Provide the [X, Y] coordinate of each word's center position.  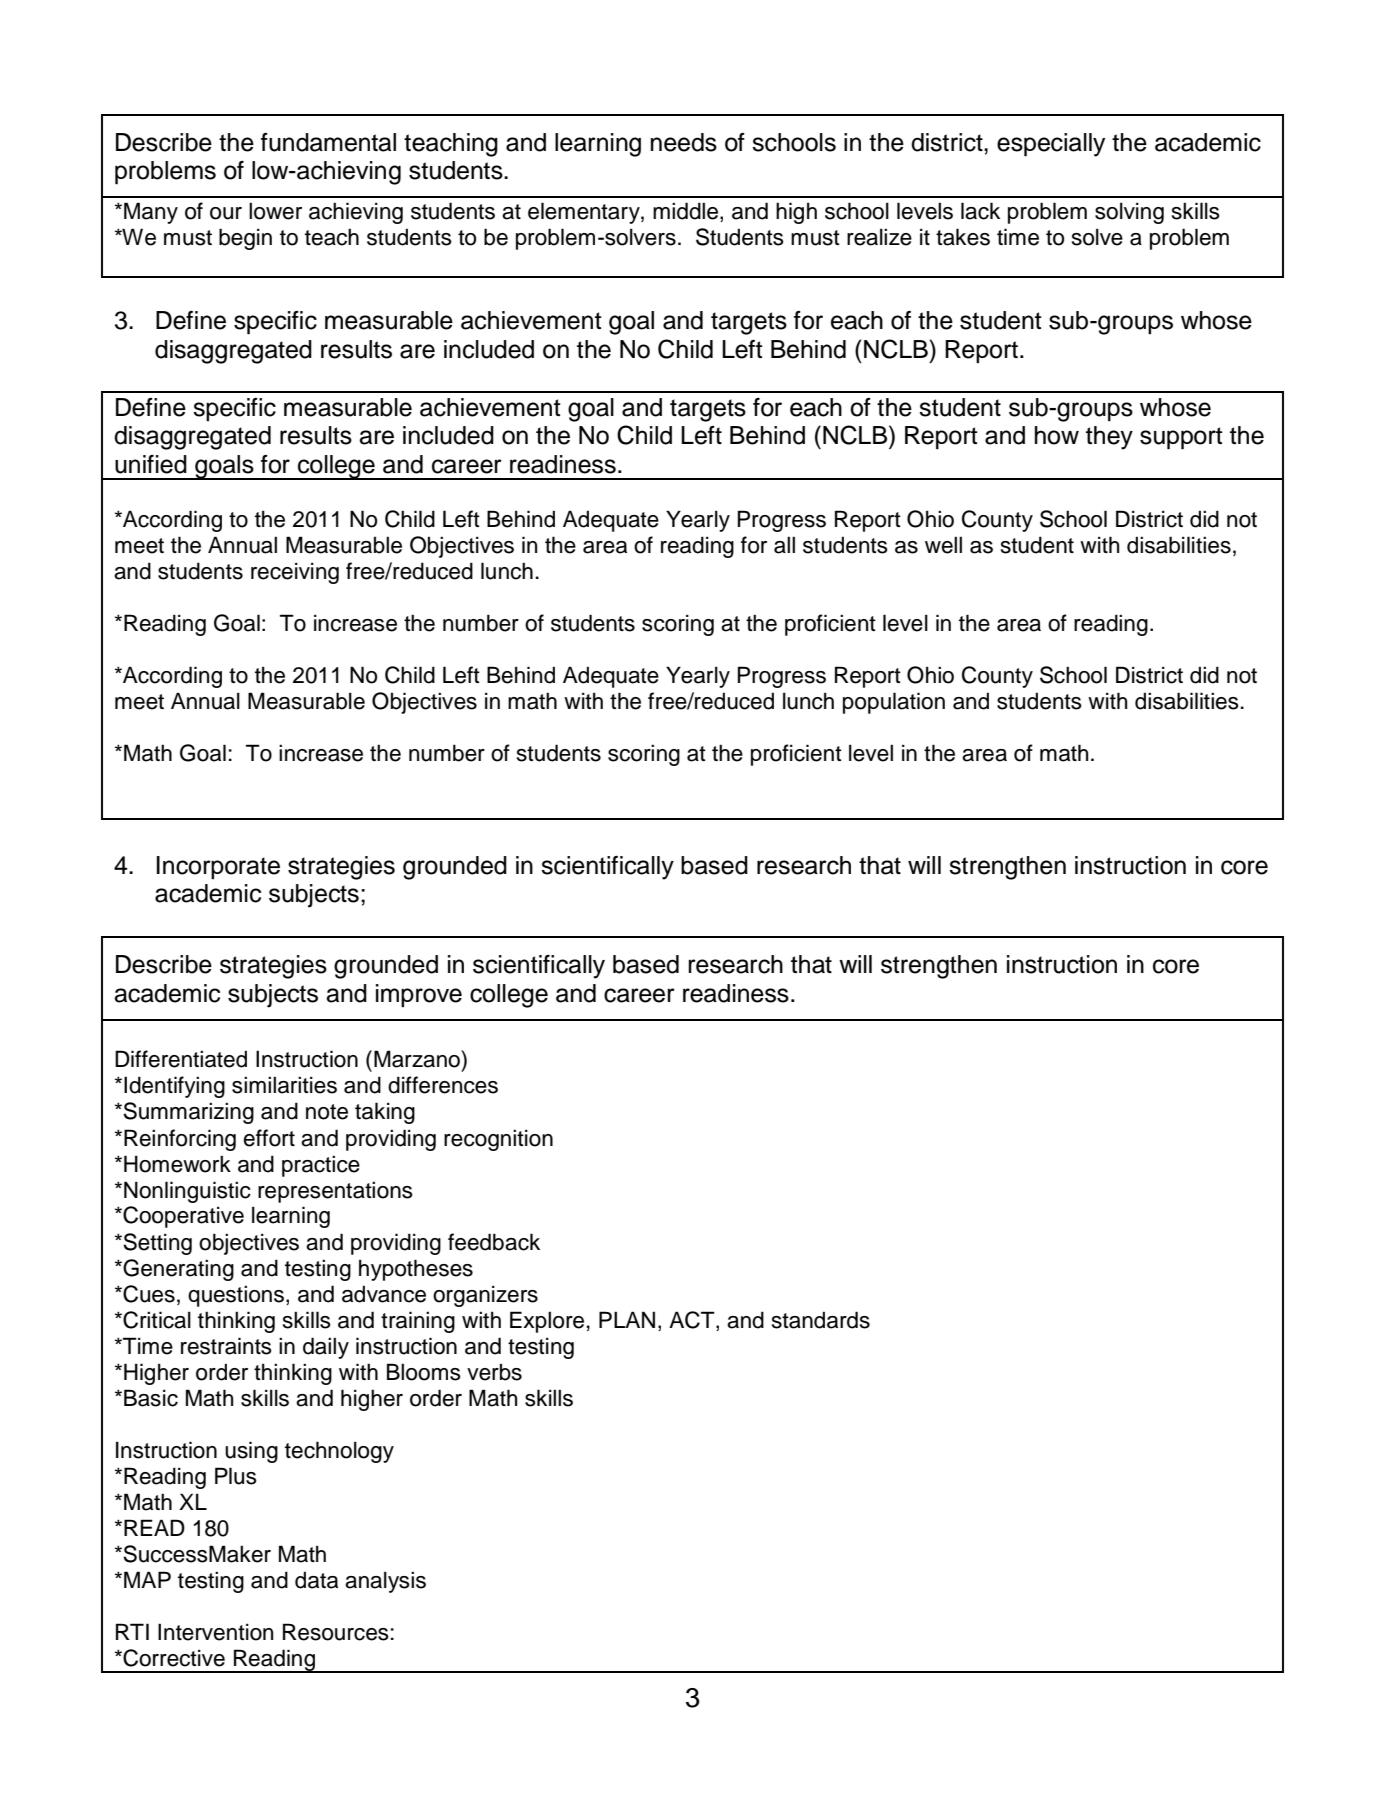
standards [821, 1320]
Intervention [215, 1632]
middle [685, 211]
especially [1051, 145]
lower [275, 211]
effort [269, 1138]
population [894, 703]
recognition [498, 1140]
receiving [295, 573]
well [943, 545]
